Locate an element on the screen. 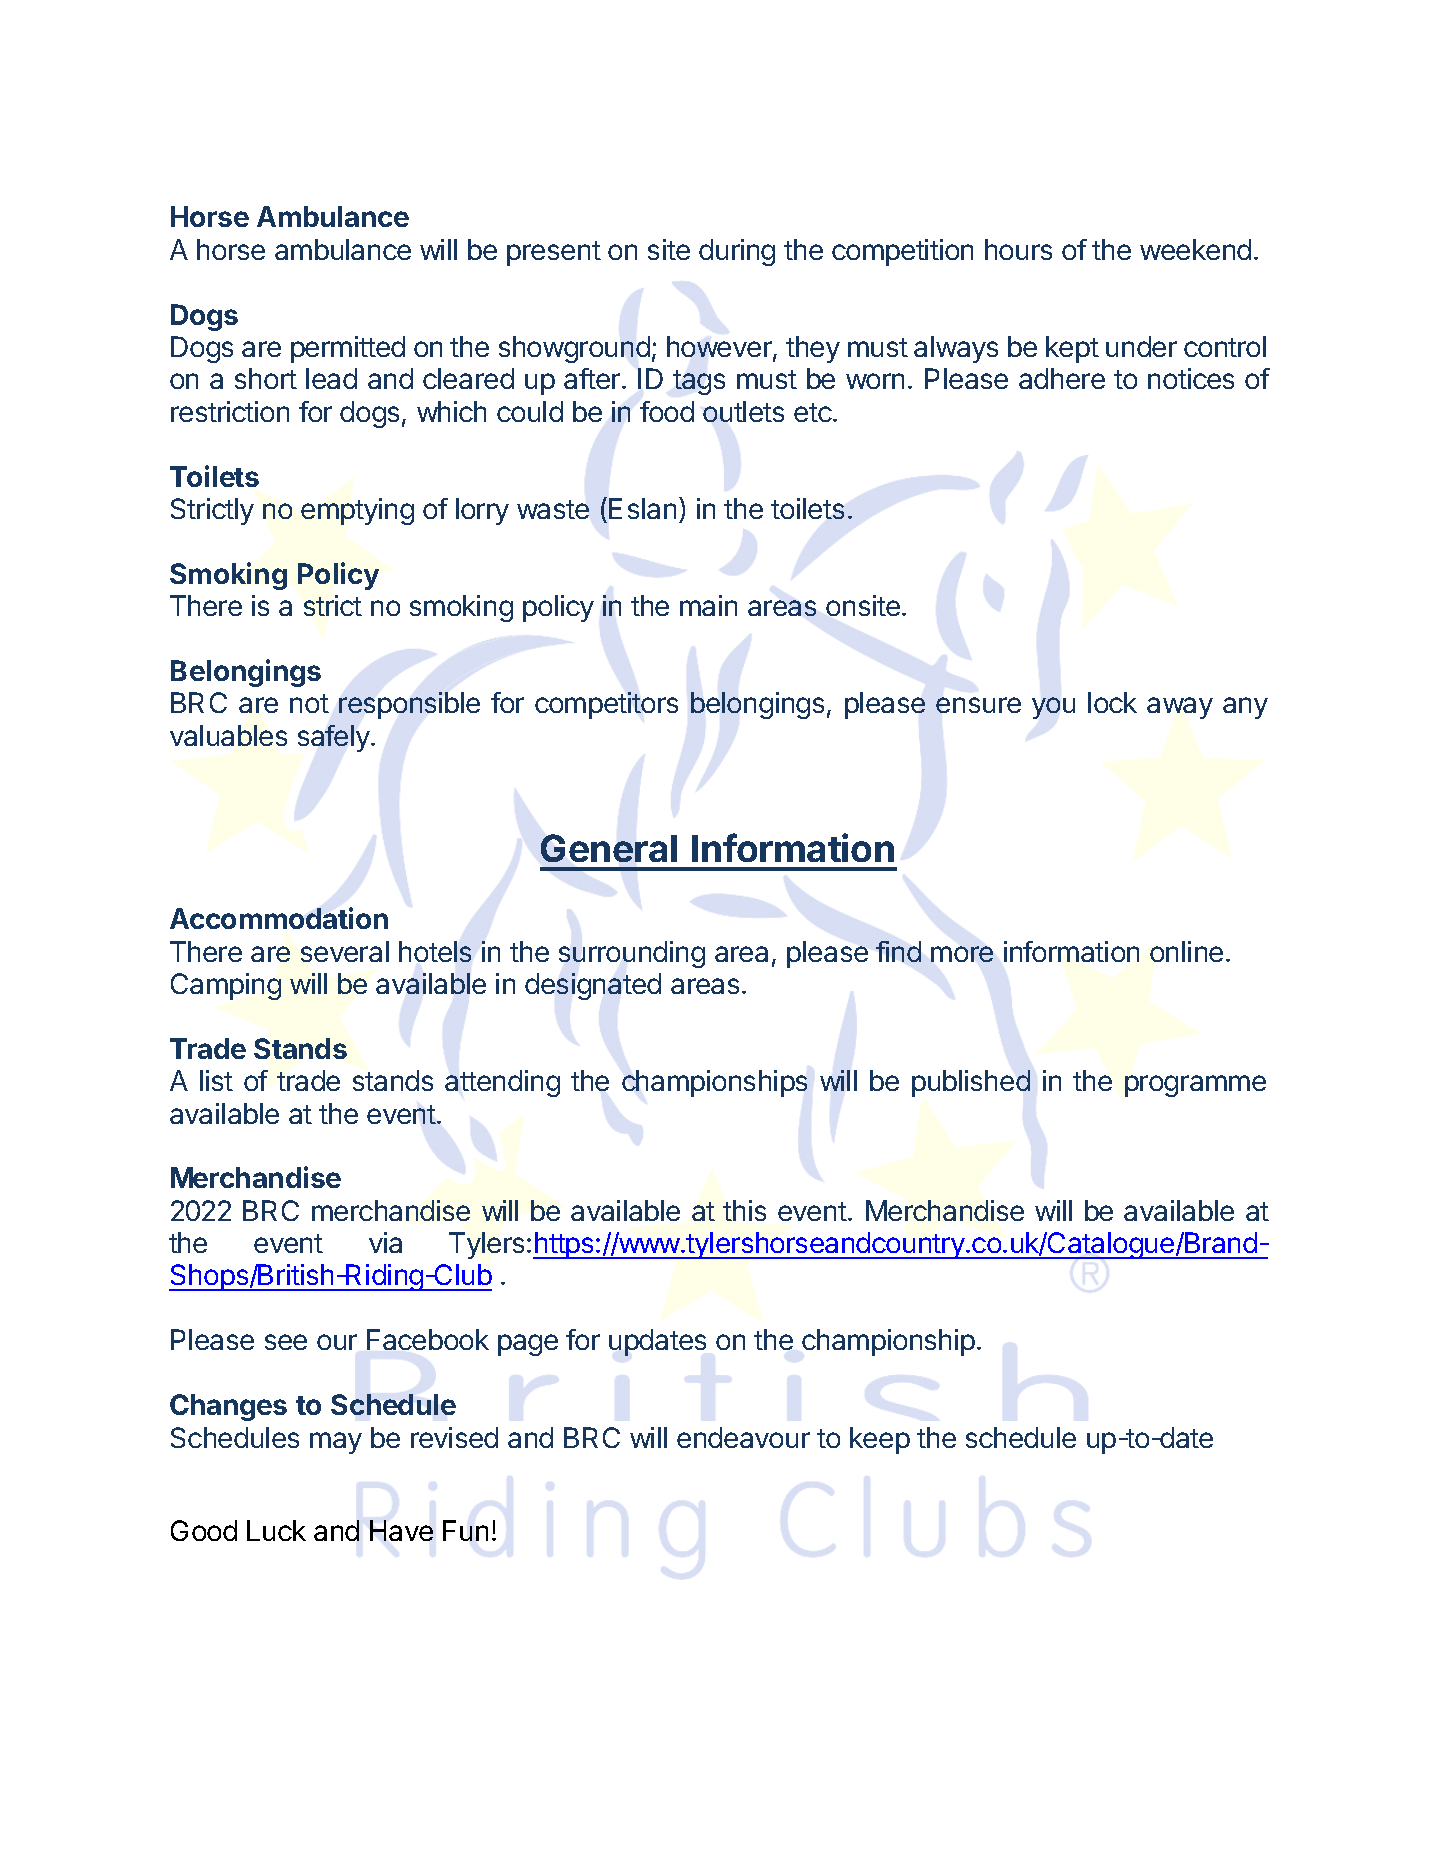 The width and height of the screenshot is (1437, 1859). competitors is located at coordinates (606, 705).
